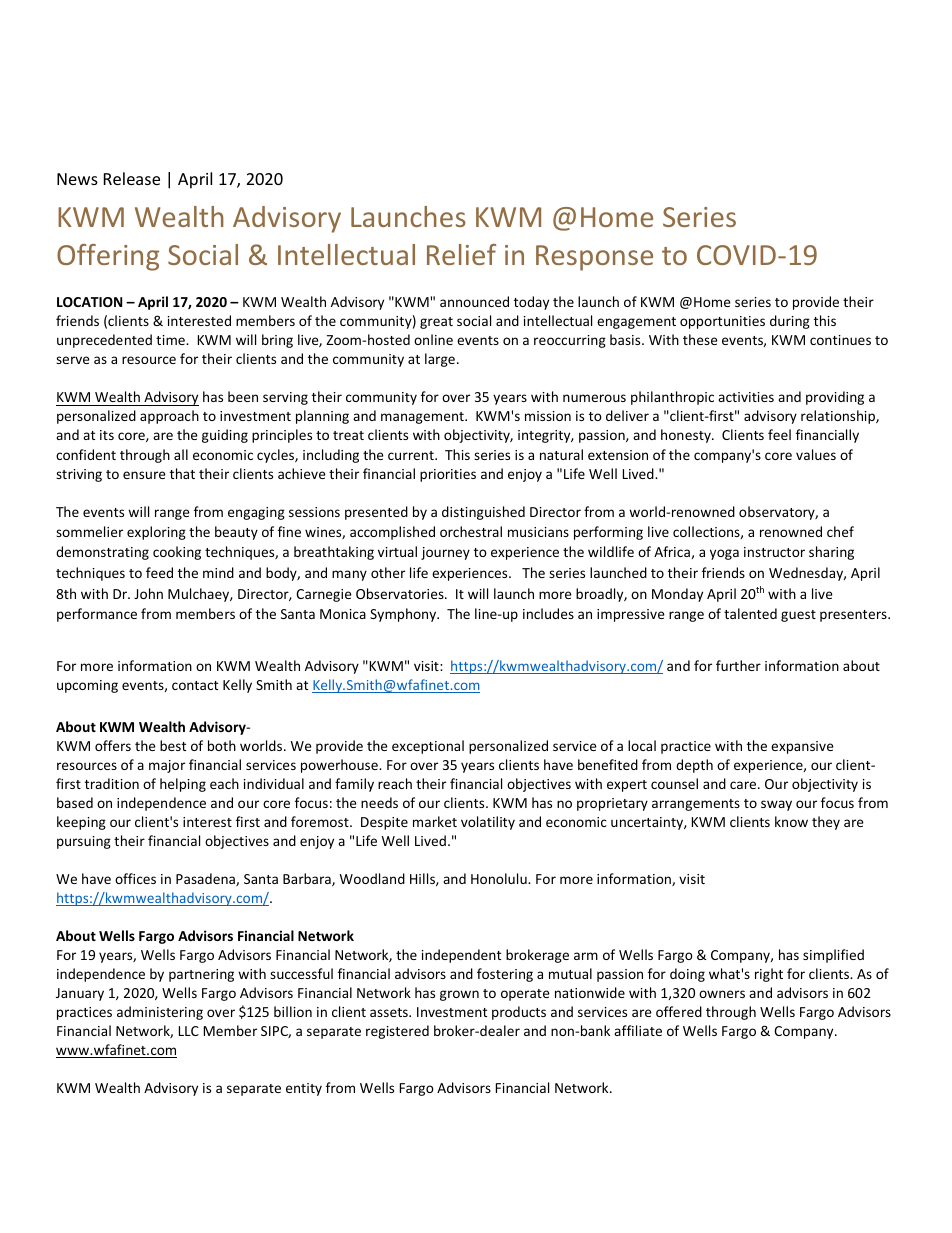 Image resolution: width=952 pixels, height=1233 pixels. Describe the element at coordinates (132, 178) in the screenshot. I see `Release` at that location.
